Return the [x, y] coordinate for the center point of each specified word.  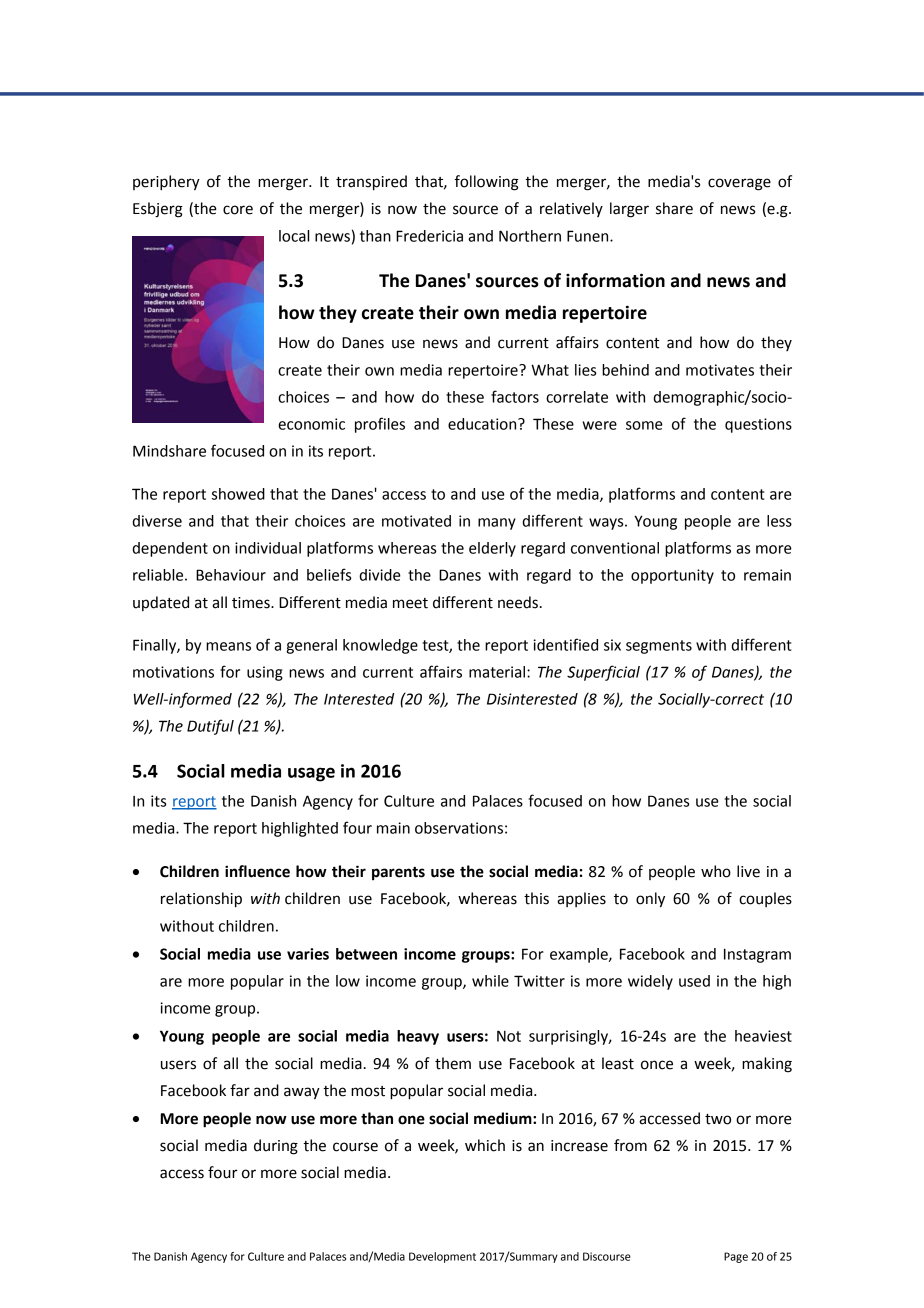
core [238, 210]
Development [442, 1257]
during [276, 1147]
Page [736, 1257]
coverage [739, 184]
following [487, 183]
